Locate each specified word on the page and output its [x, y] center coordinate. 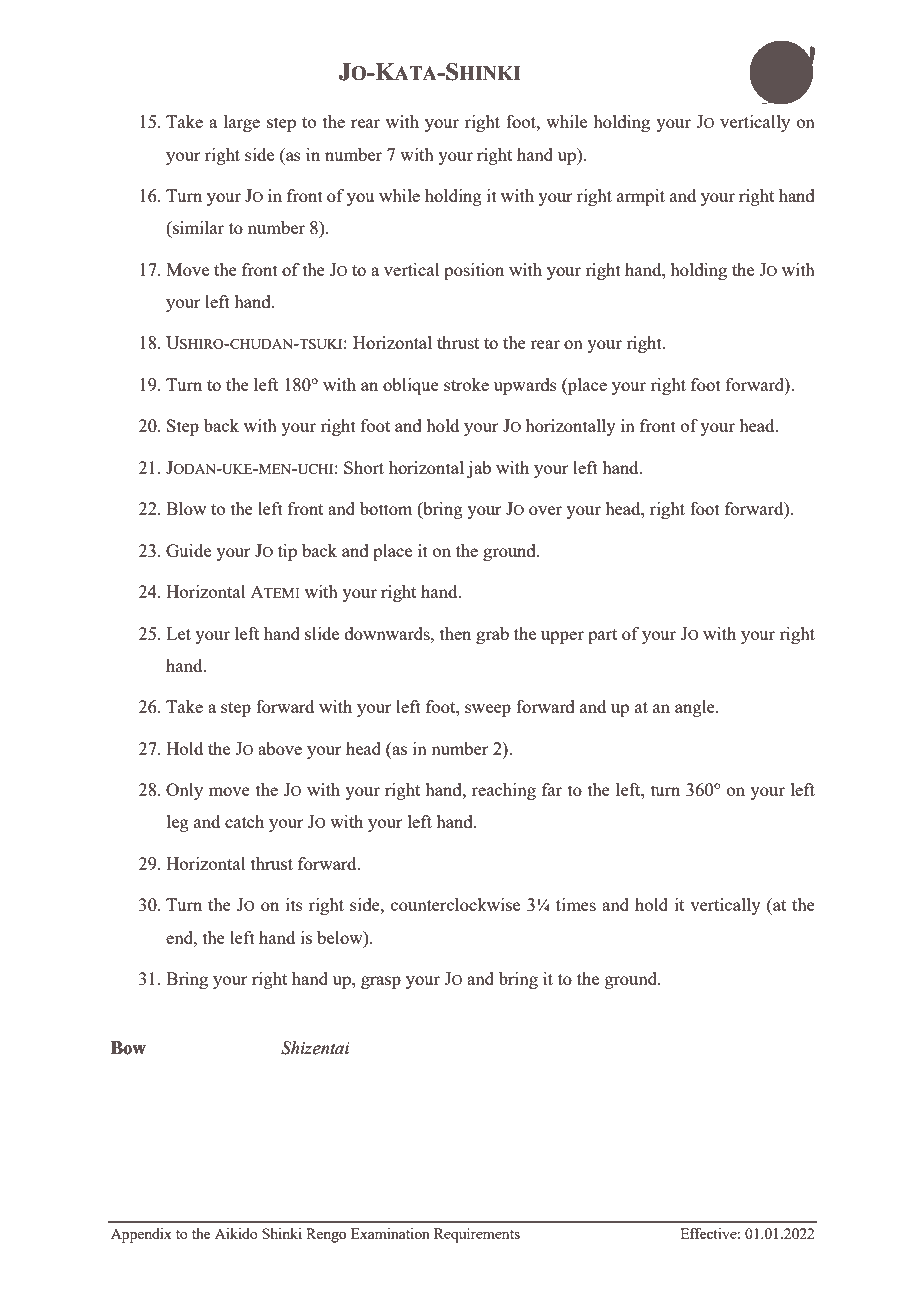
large [242, 123]
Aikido [236, 1233]
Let [178, 633]
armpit [641, 197]
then [455, 633]
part [602, 636]
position [474, 271]
